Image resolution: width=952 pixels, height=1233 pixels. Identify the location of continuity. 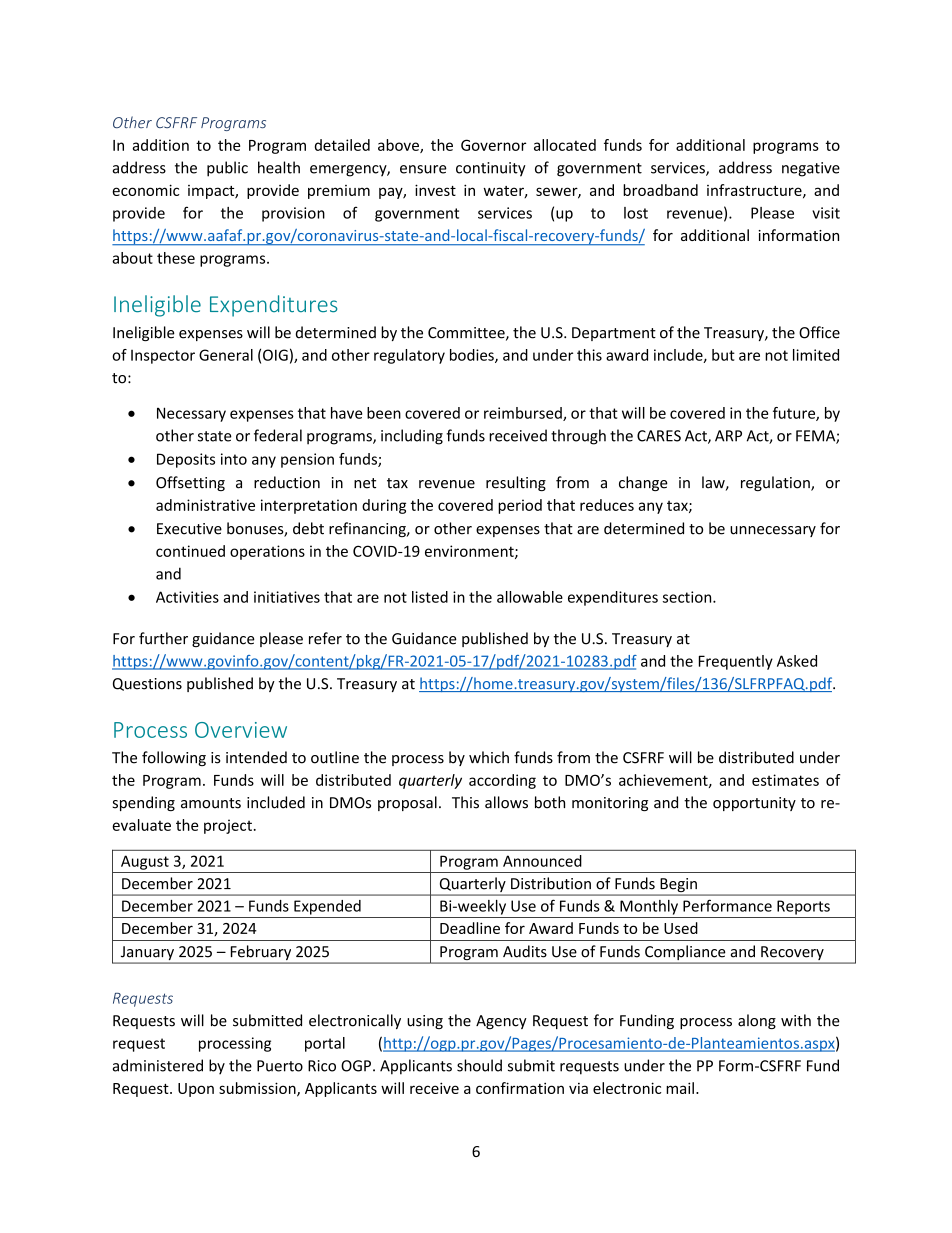
(491, 169).
